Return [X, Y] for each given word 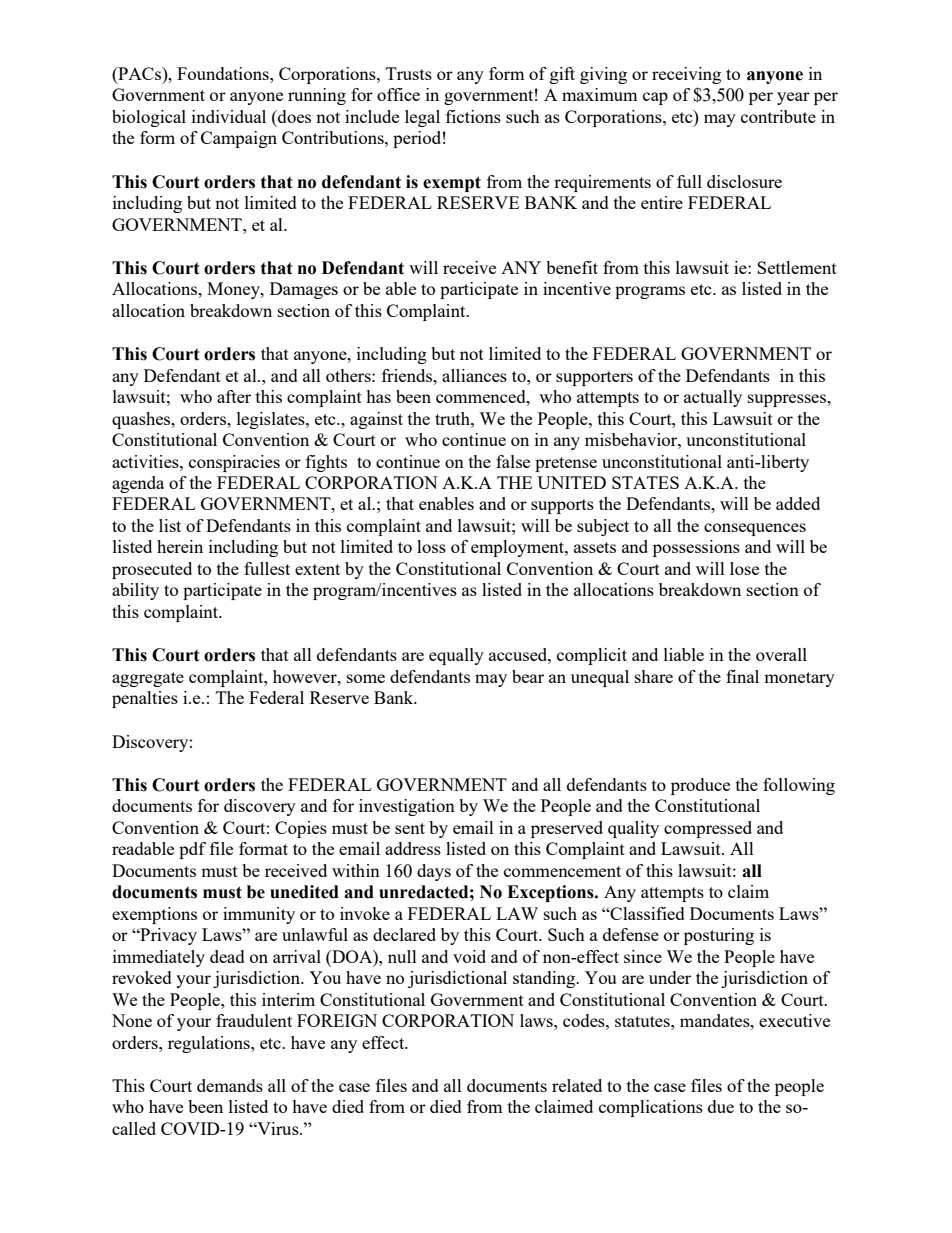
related [577, 1085]
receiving [686, 75]
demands [230, 1085]
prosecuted [152, 570]
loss [431, 546]
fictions [473, 116]
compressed [708, 829]
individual [229, 116]
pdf [192, 850]
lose [744, 568]
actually [713, 398]
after [234, 396]
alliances [474, 375]
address [413, 848]
